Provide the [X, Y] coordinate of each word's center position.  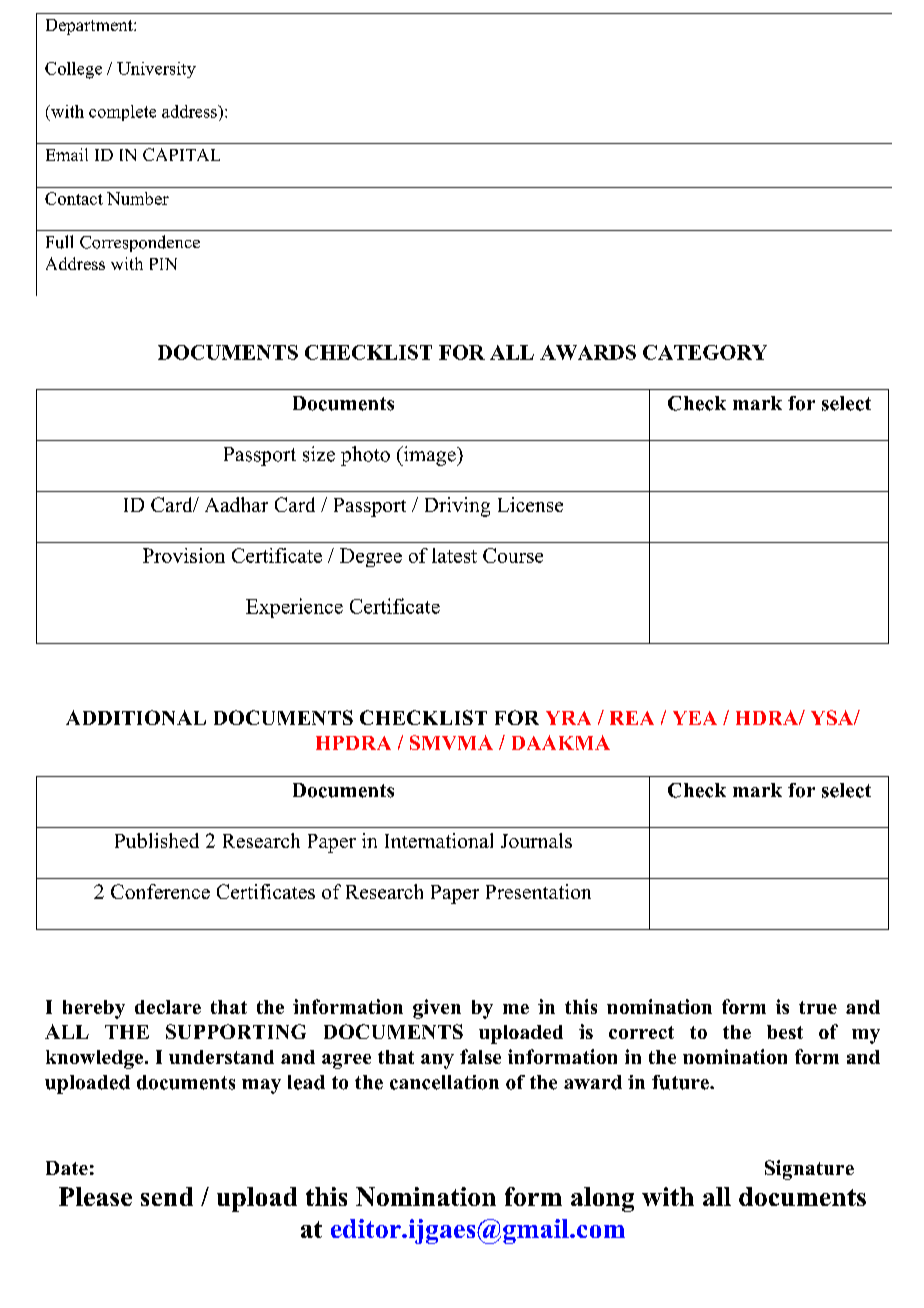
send [167, 1196]
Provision [184, 555]
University [156, 70]
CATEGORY [705, 352]
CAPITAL [181, 154]
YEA [695, 718]
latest [454, 555]
